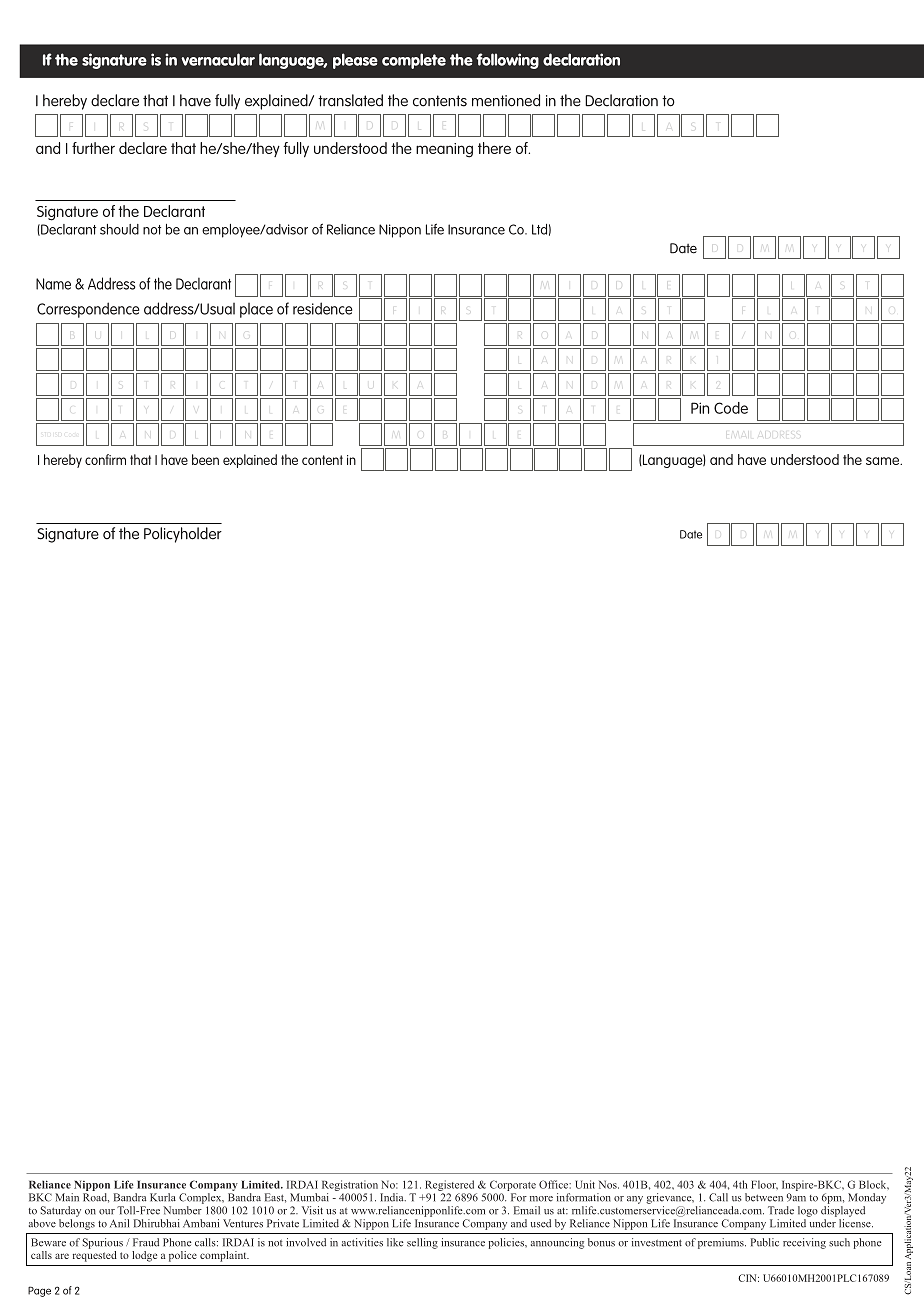 Image resolution: width=924 pixels, height=1307 pixels. Describe the element at coordinates (146, 1242) in the screenshot. I see `Fraud` at that location.
